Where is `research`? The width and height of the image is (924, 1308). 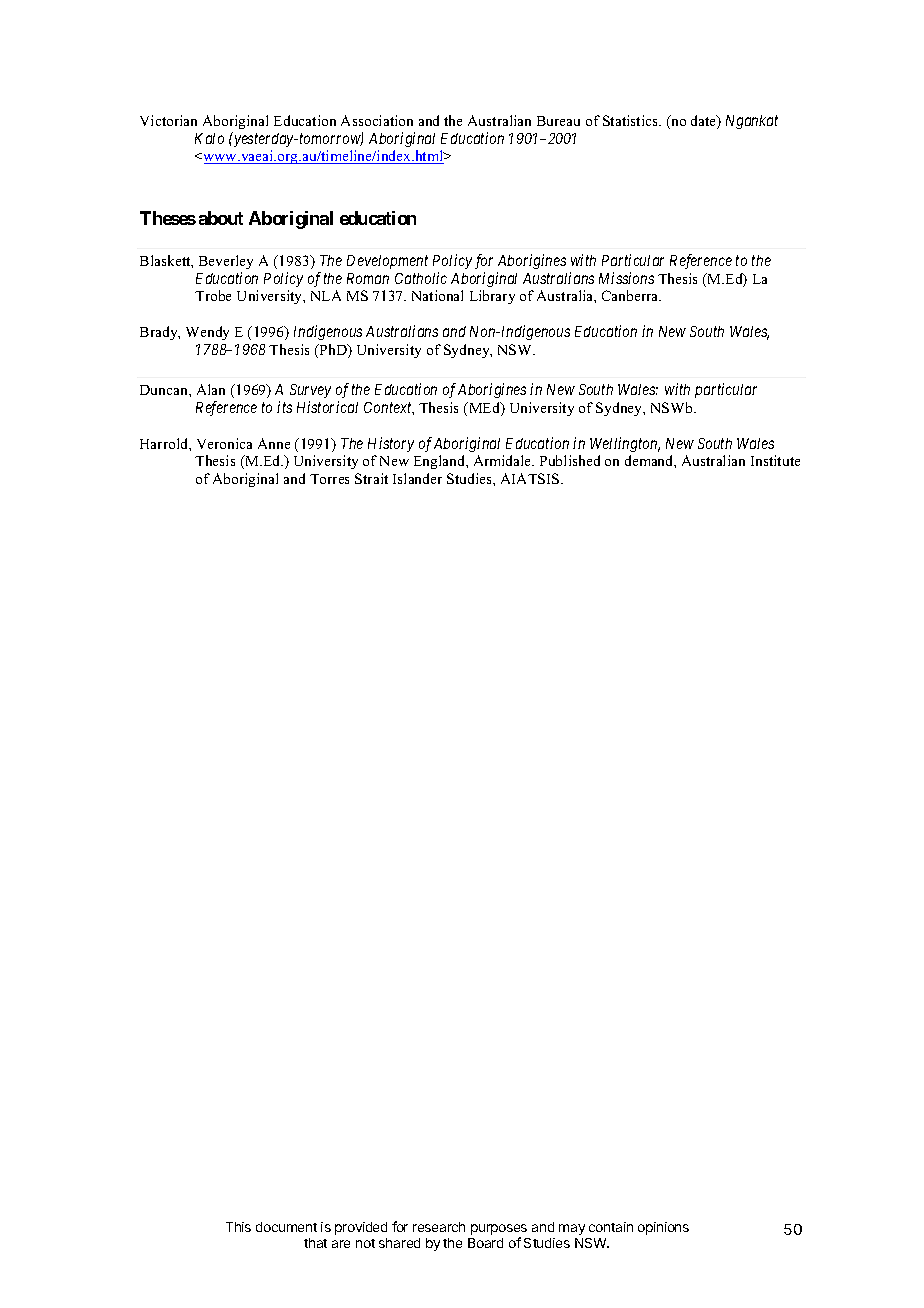 research is located at coordinates (439, 1227).
